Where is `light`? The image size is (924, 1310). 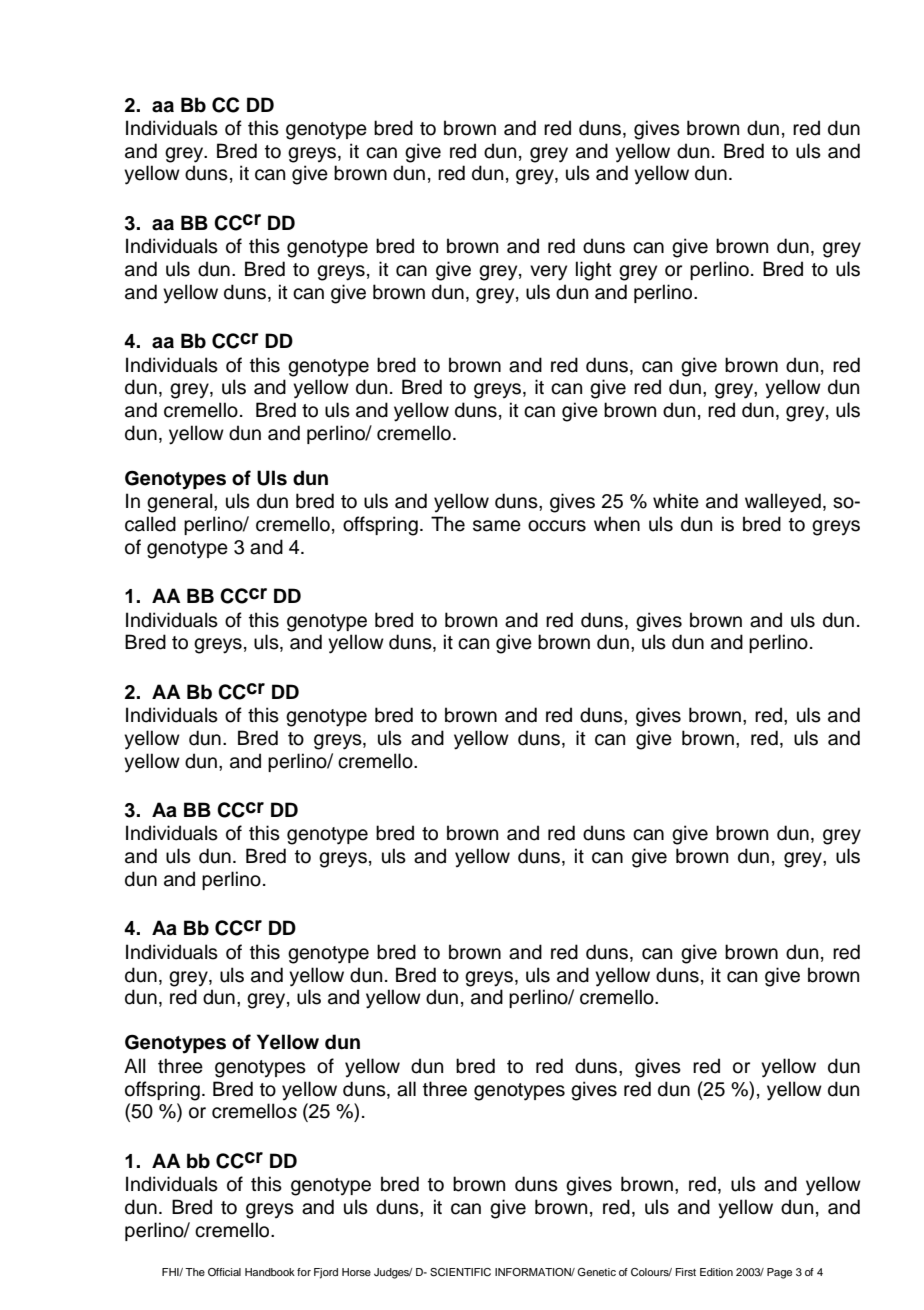
light is located at coordinates (594, 271).
